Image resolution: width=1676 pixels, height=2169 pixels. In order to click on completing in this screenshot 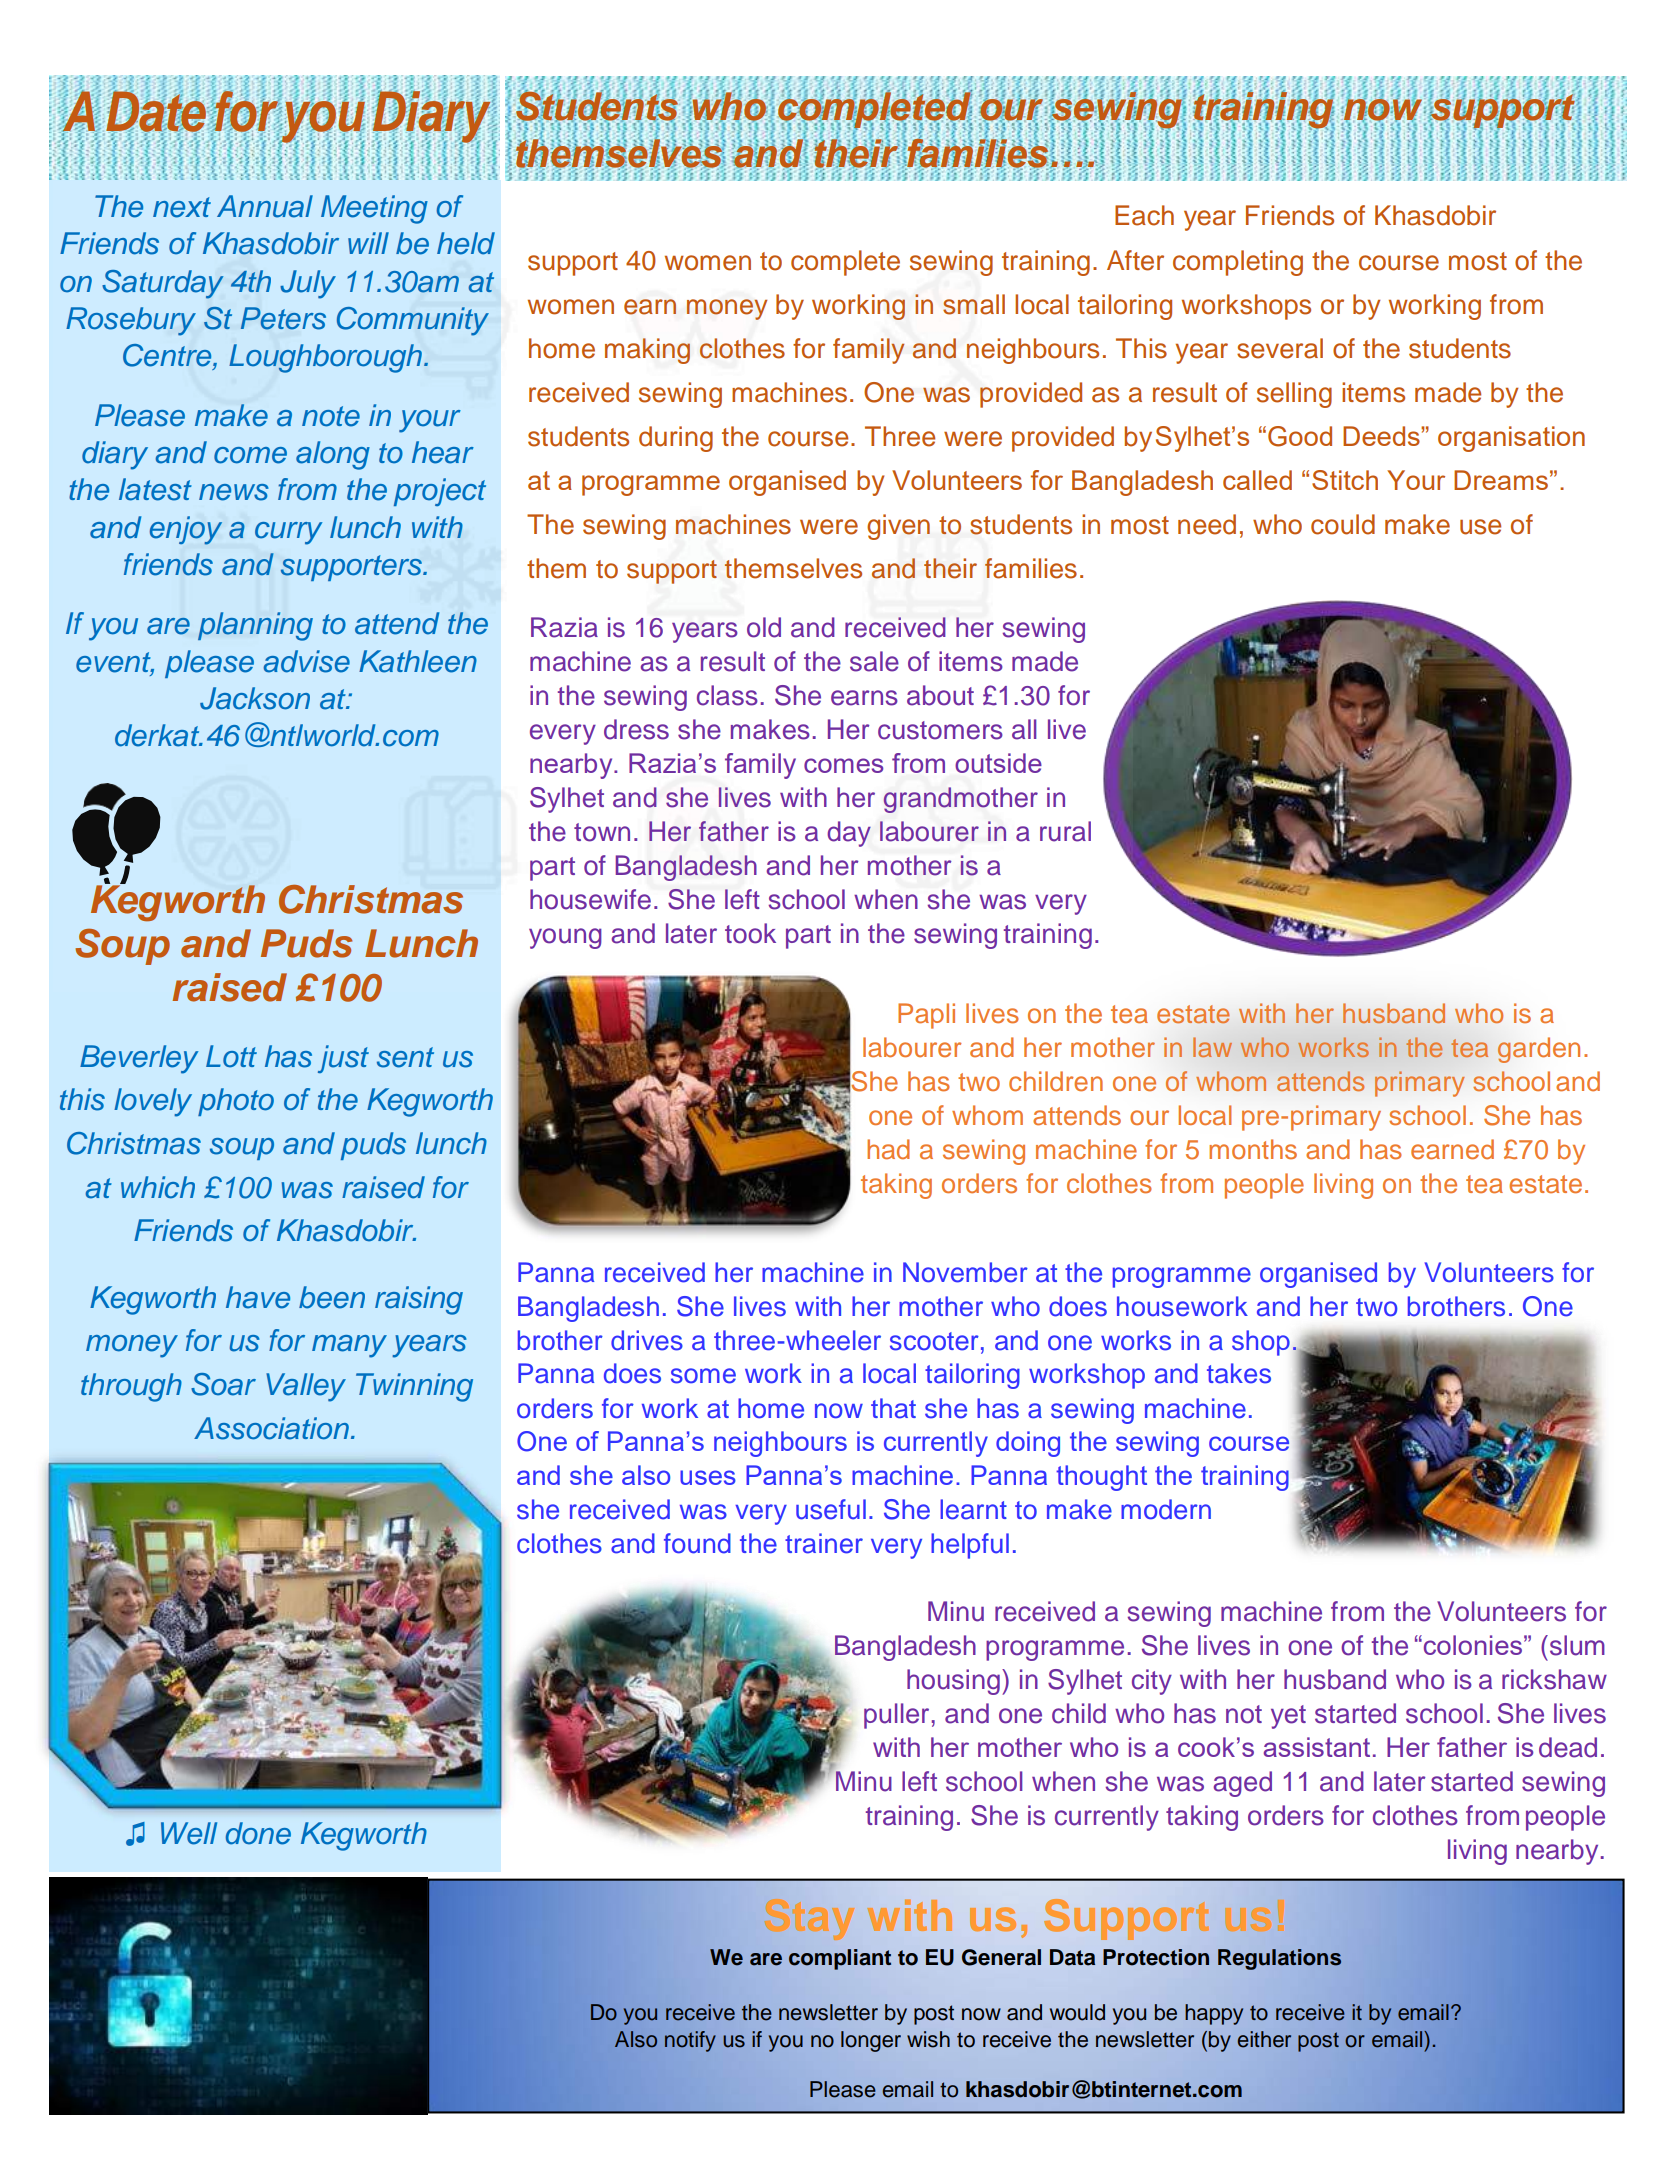, I will do `click(1238, 263)`.
